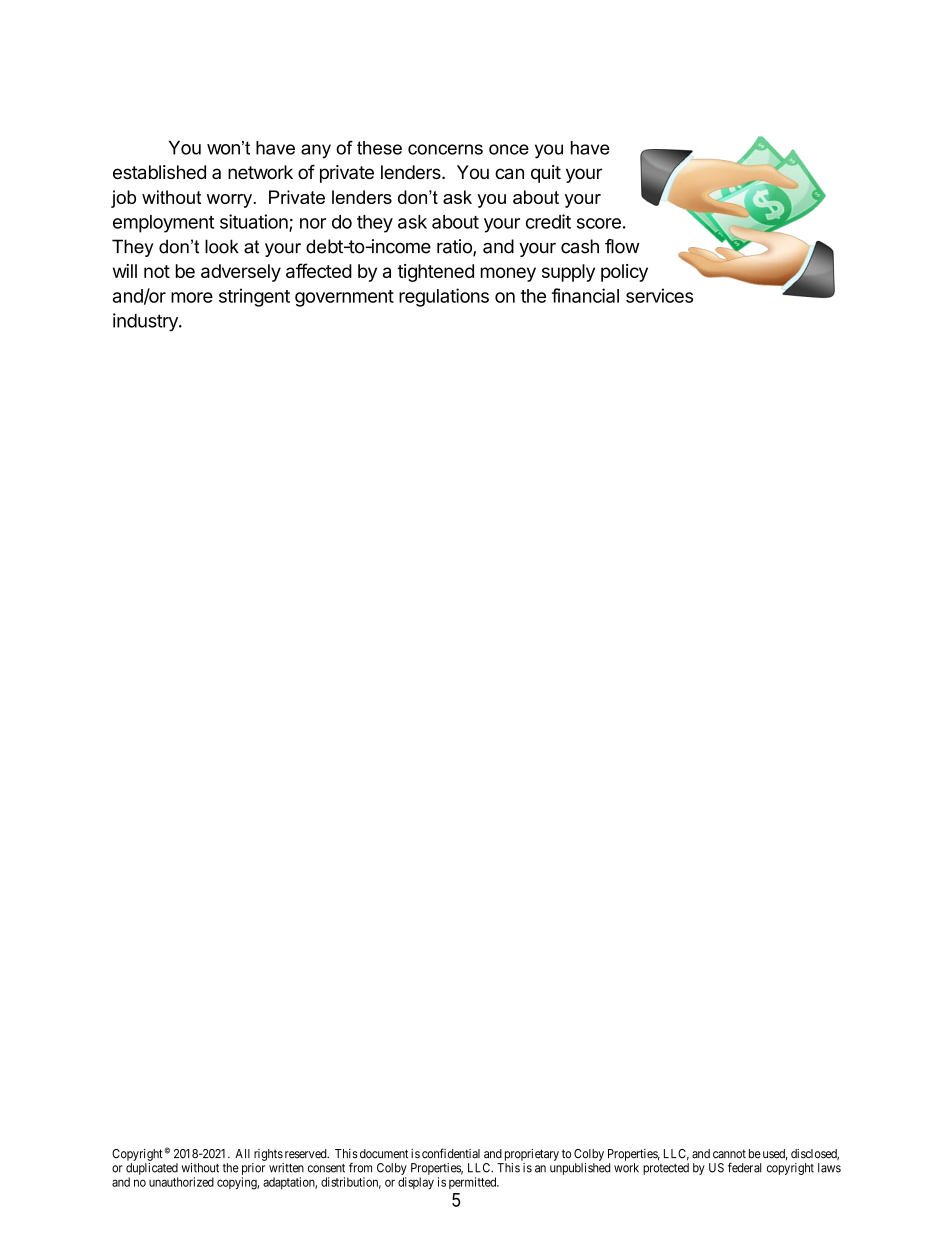 The height and width of the screenshot is (1233, 952). Describe the element at coordinates (268, 1155) in the screenshot. I see `rights` at that location.
